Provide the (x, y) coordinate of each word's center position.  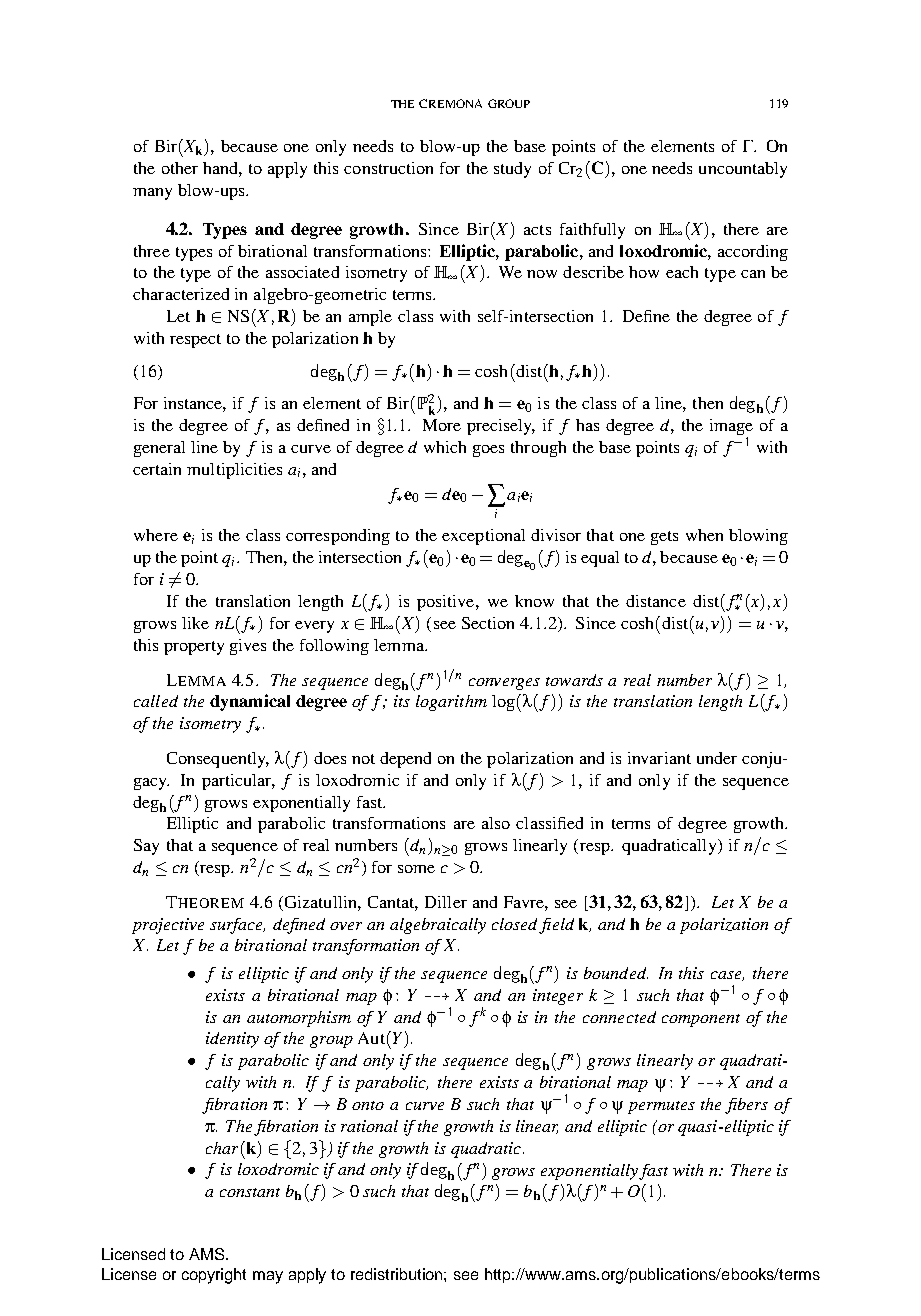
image (731, 428)
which (445, 447)
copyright (214, 1276)
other (180, 168)
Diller (446, 902)
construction (388, 168)
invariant (659, 758)
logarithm (451, 703)
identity (232, 1040)
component (701, 1020)
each (682, 272)
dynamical (250, 702)
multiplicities (234, 471)
